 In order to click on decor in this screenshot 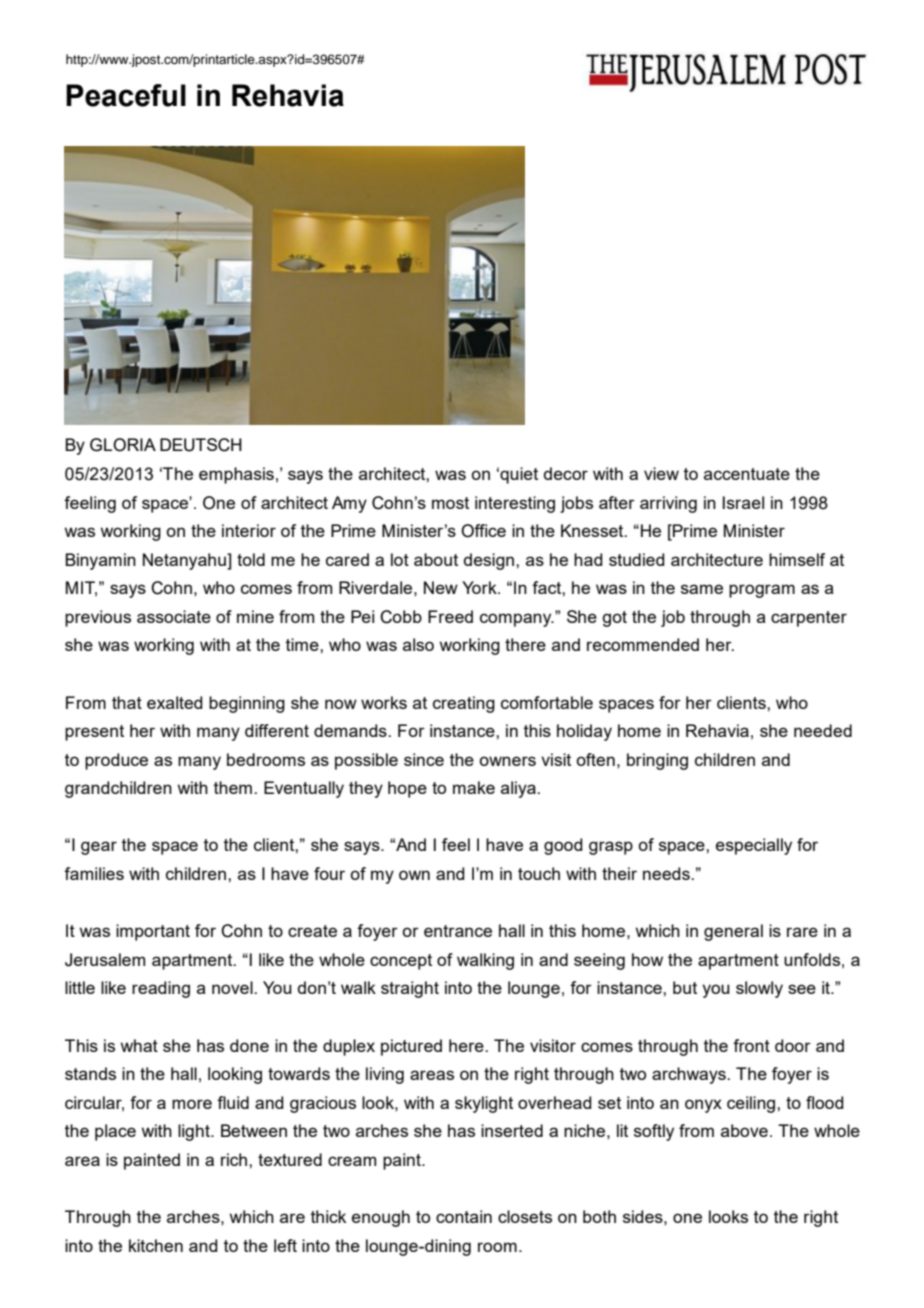, I will do `click(566, 473)`.
